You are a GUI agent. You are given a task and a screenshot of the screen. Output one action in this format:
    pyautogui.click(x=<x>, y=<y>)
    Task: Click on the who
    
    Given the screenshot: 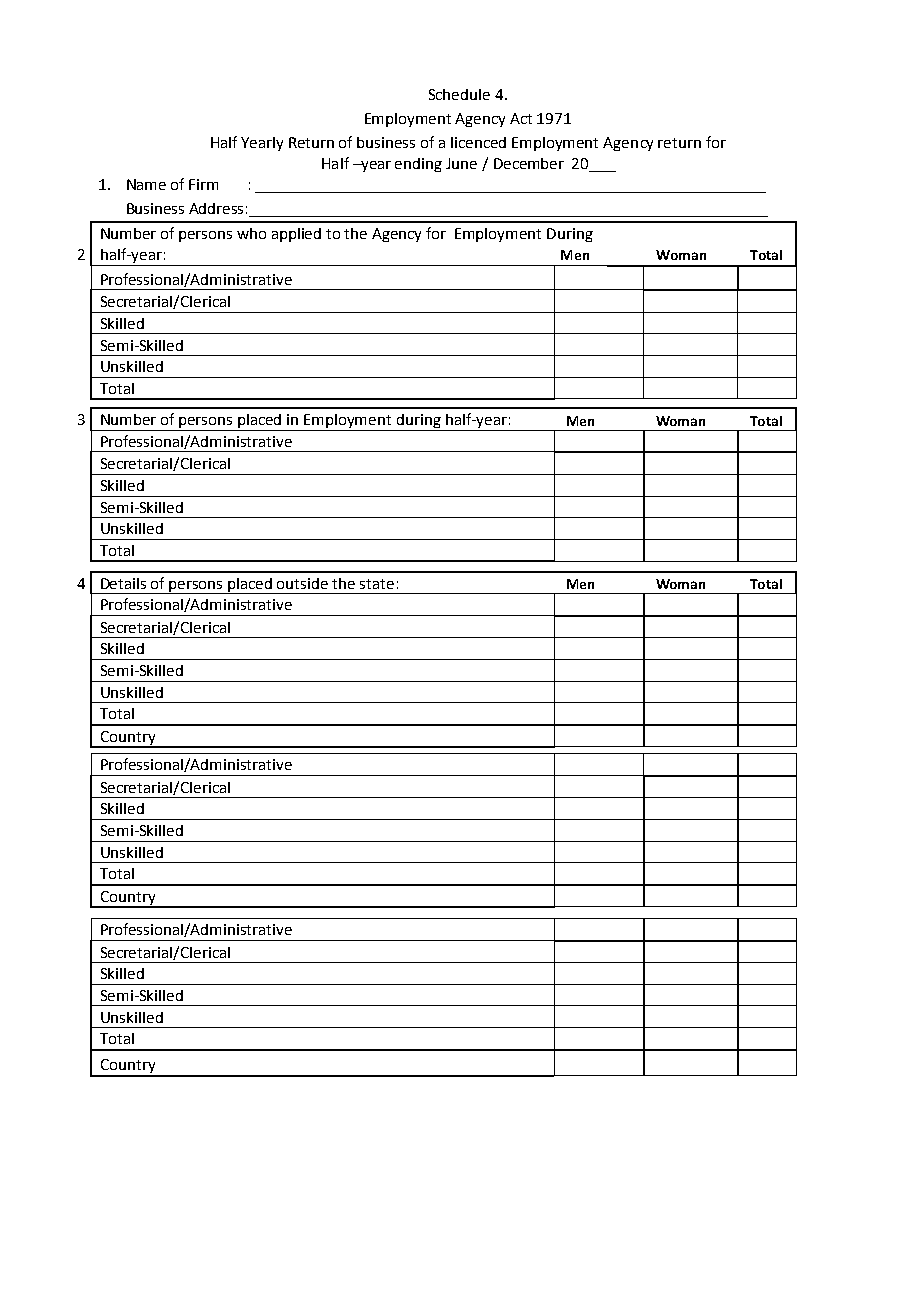 What is the action you would take?
    pyautogui.click(x=251, y=233)
